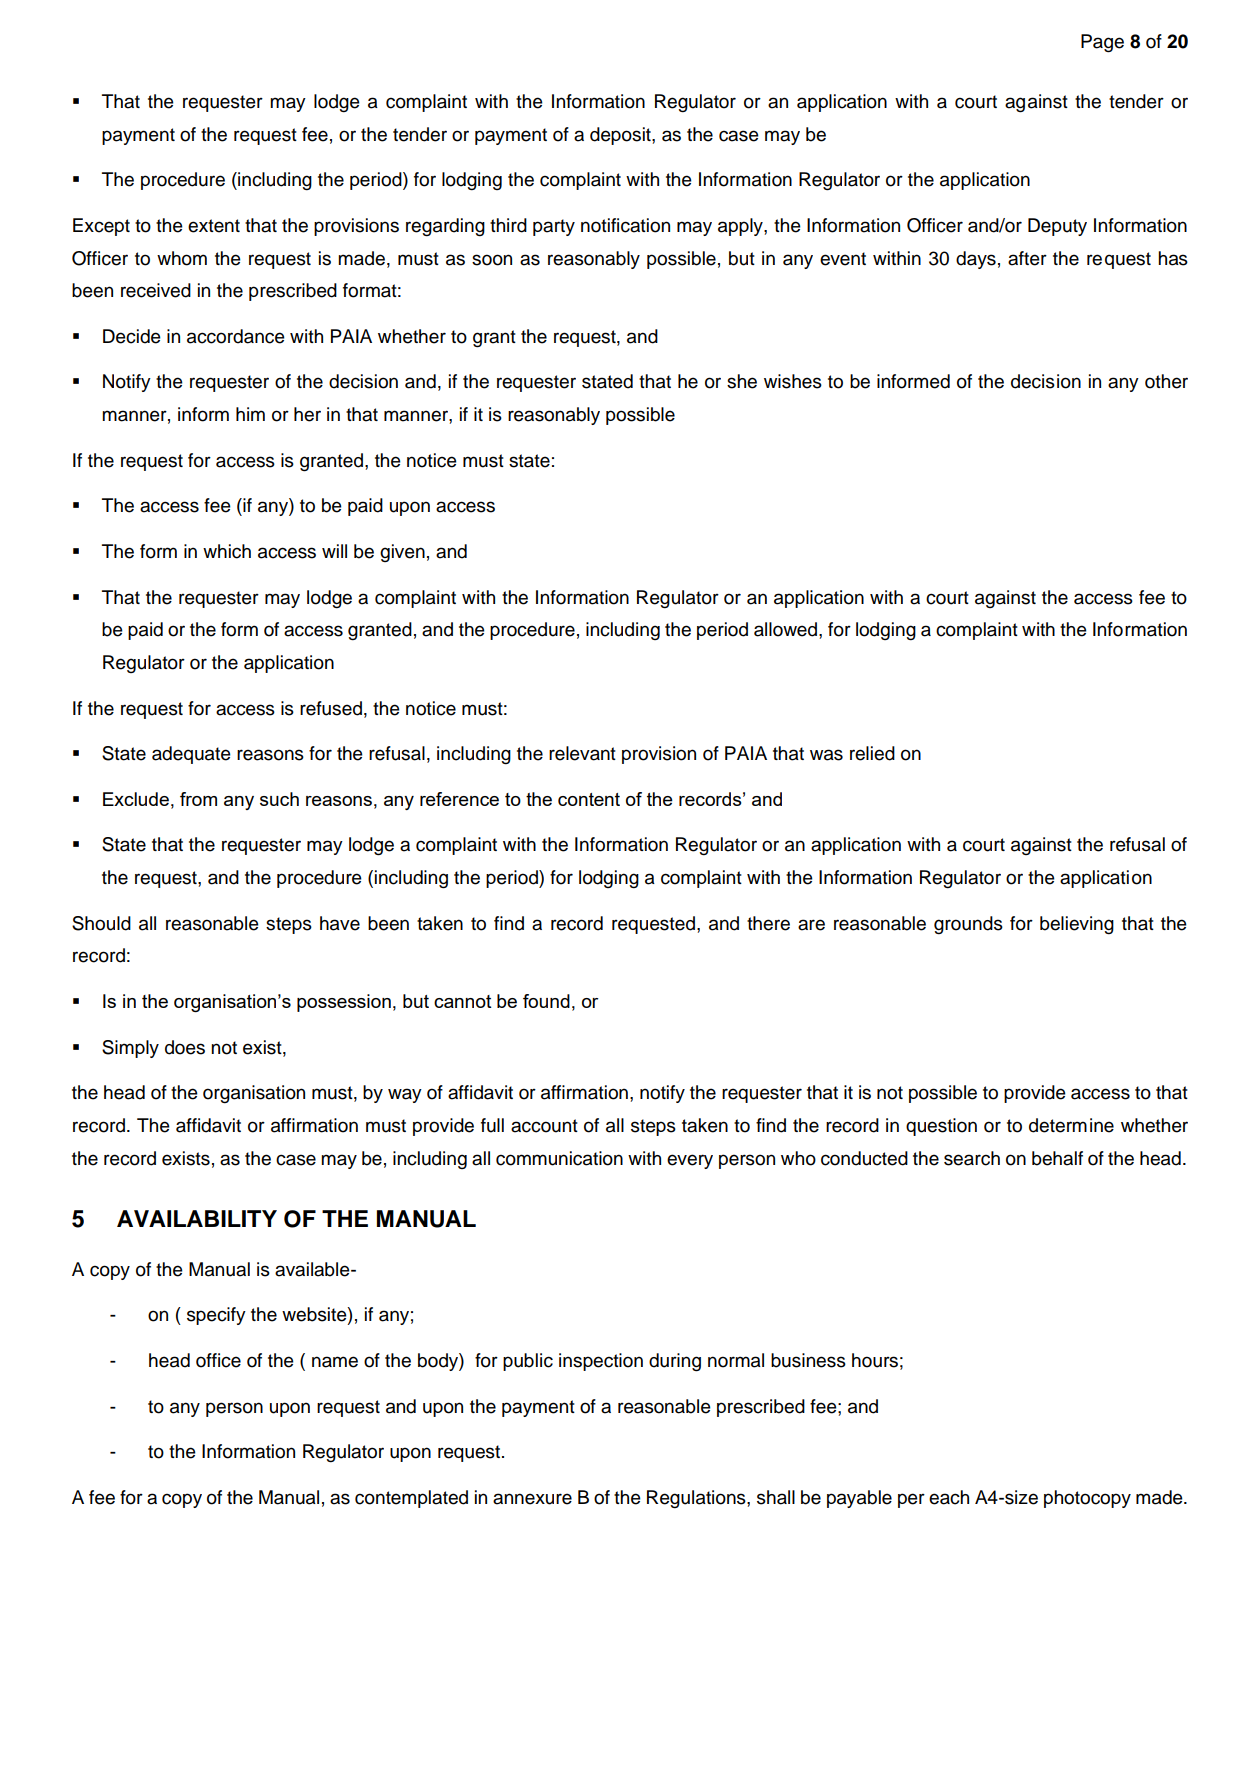 Image resolution: width=1260 pixels, height=1781 pixels. Describe the element at coordinates (335, 1362) in the document. I see `name` at that location.
